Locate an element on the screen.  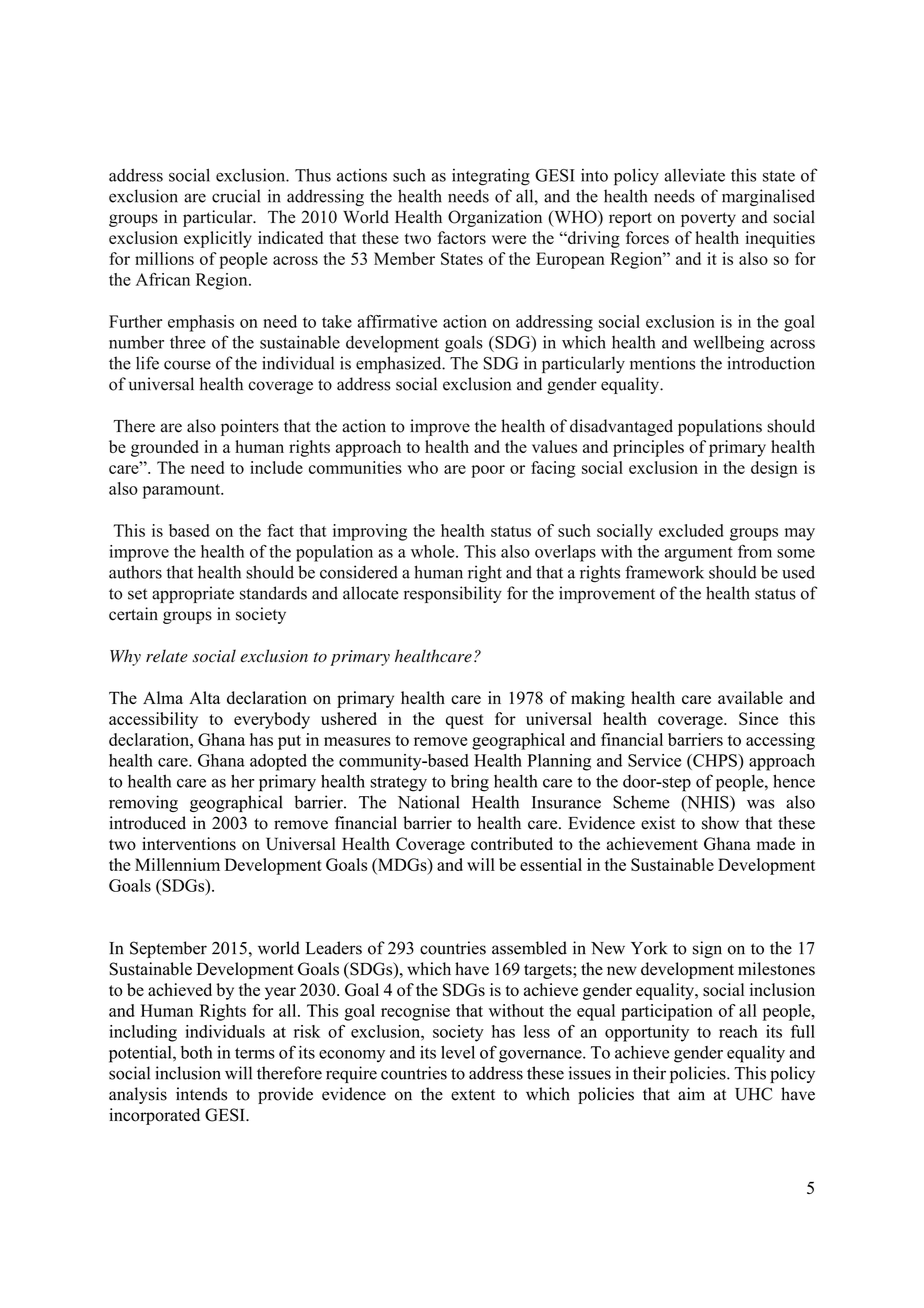
intends is located at coordinates (201, 1094).
